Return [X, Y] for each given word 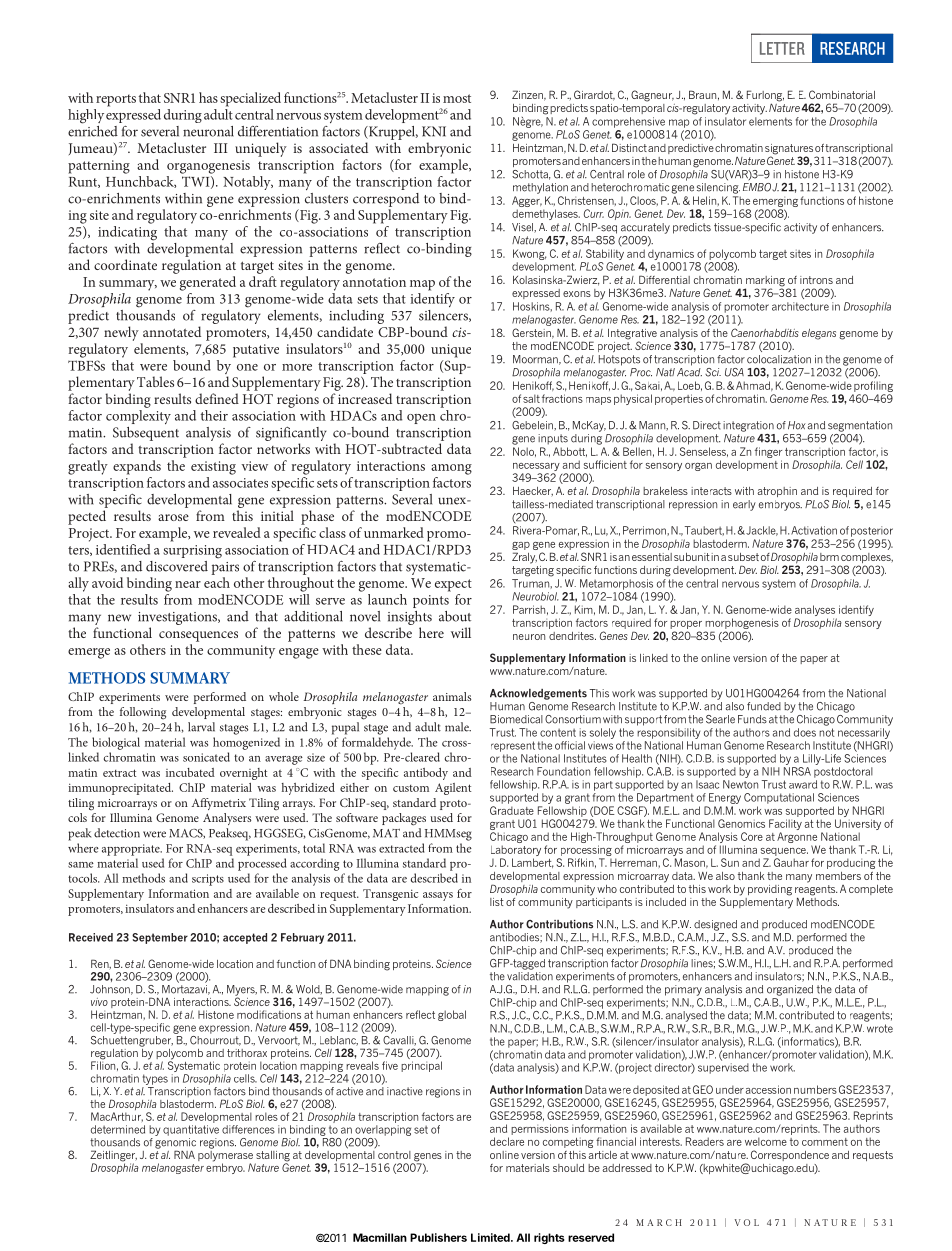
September [160, 938]
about [455, 616]
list [497, 902]
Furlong [765, 97]
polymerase [225, 1156]
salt [531, 398]
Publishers [438, 1237]
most [457, 98]
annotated [172, 331]
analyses [816, 612]
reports [116, 100]
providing [770, 890]
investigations [179, 620]
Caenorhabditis [765, 332]
